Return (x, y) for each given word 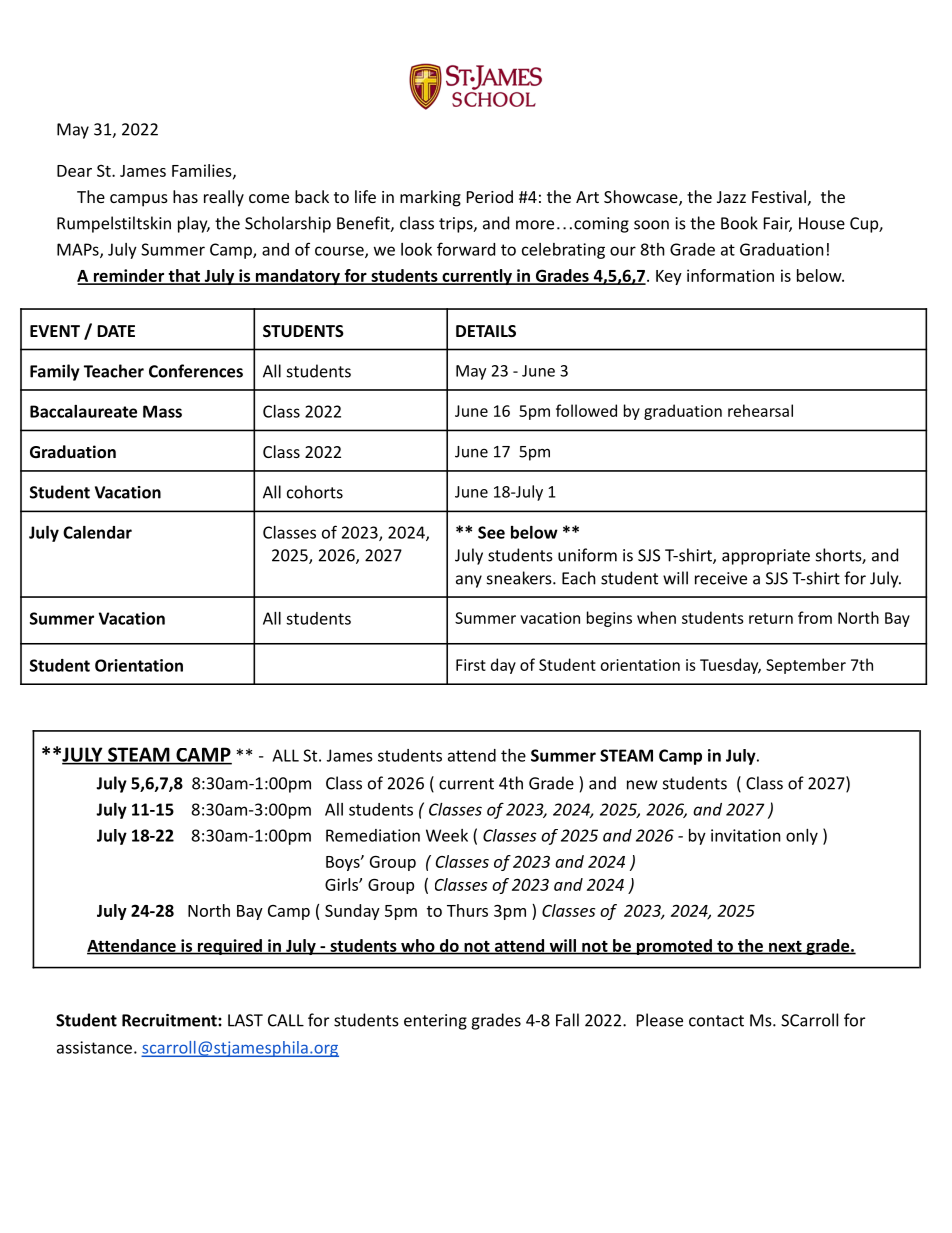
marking (430, 198)
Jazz (731, 197)
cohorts (315, 492)
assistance (94, 1047)
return (771, 618)
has (185, 196)
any (469, 581)
